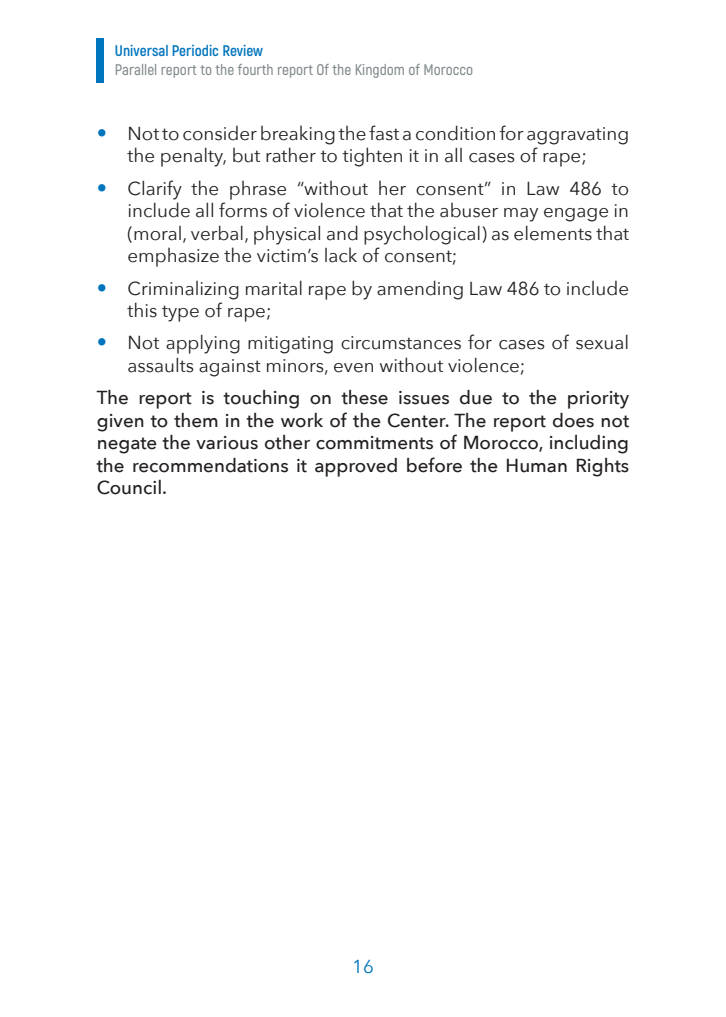  What do you see at coordinates (521, 215) in the document?
I see `may` at bounding box center [521, 215].
